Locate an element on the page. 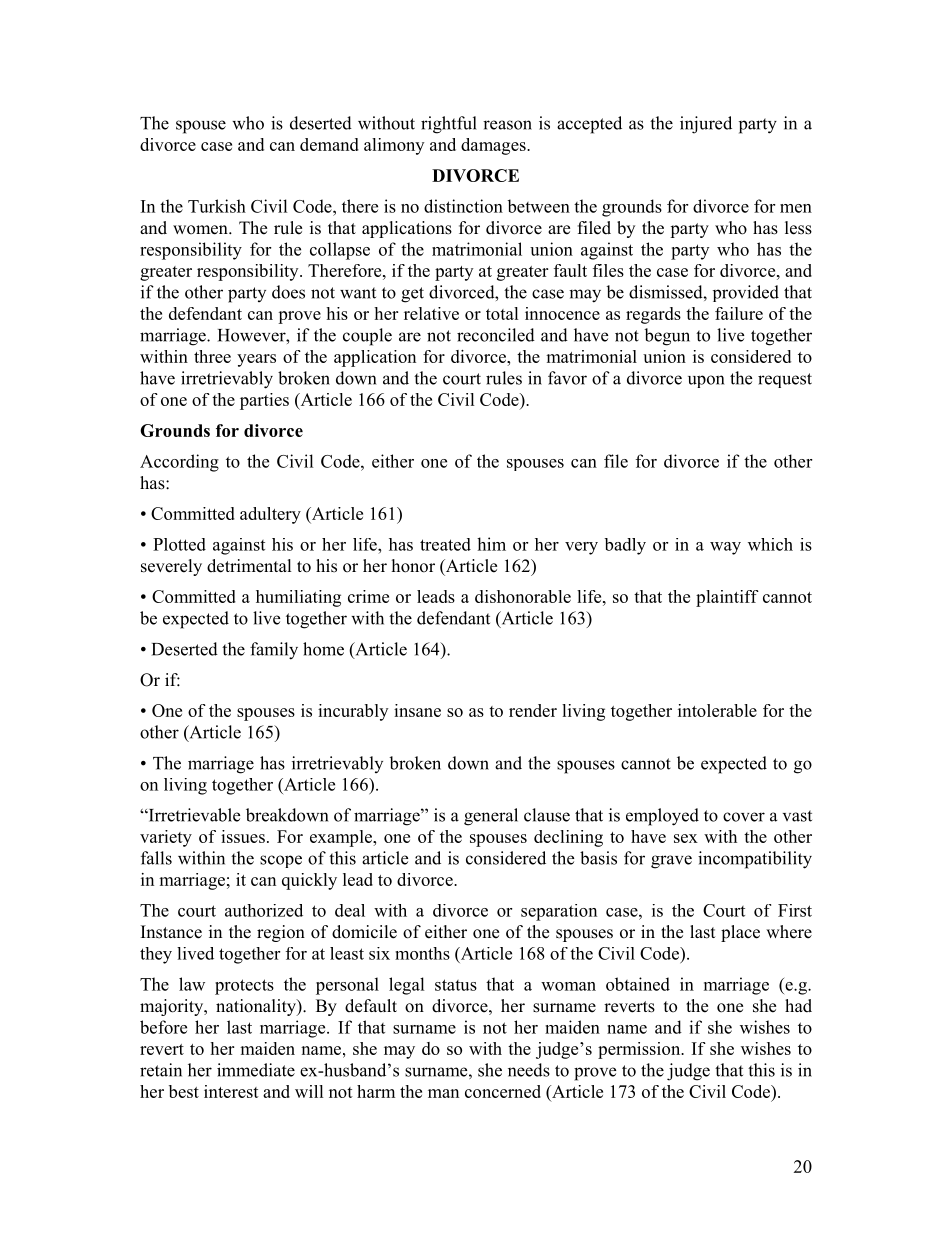 This document has width=952, height=1233. Turkish is located at coordinates (217, 206).
